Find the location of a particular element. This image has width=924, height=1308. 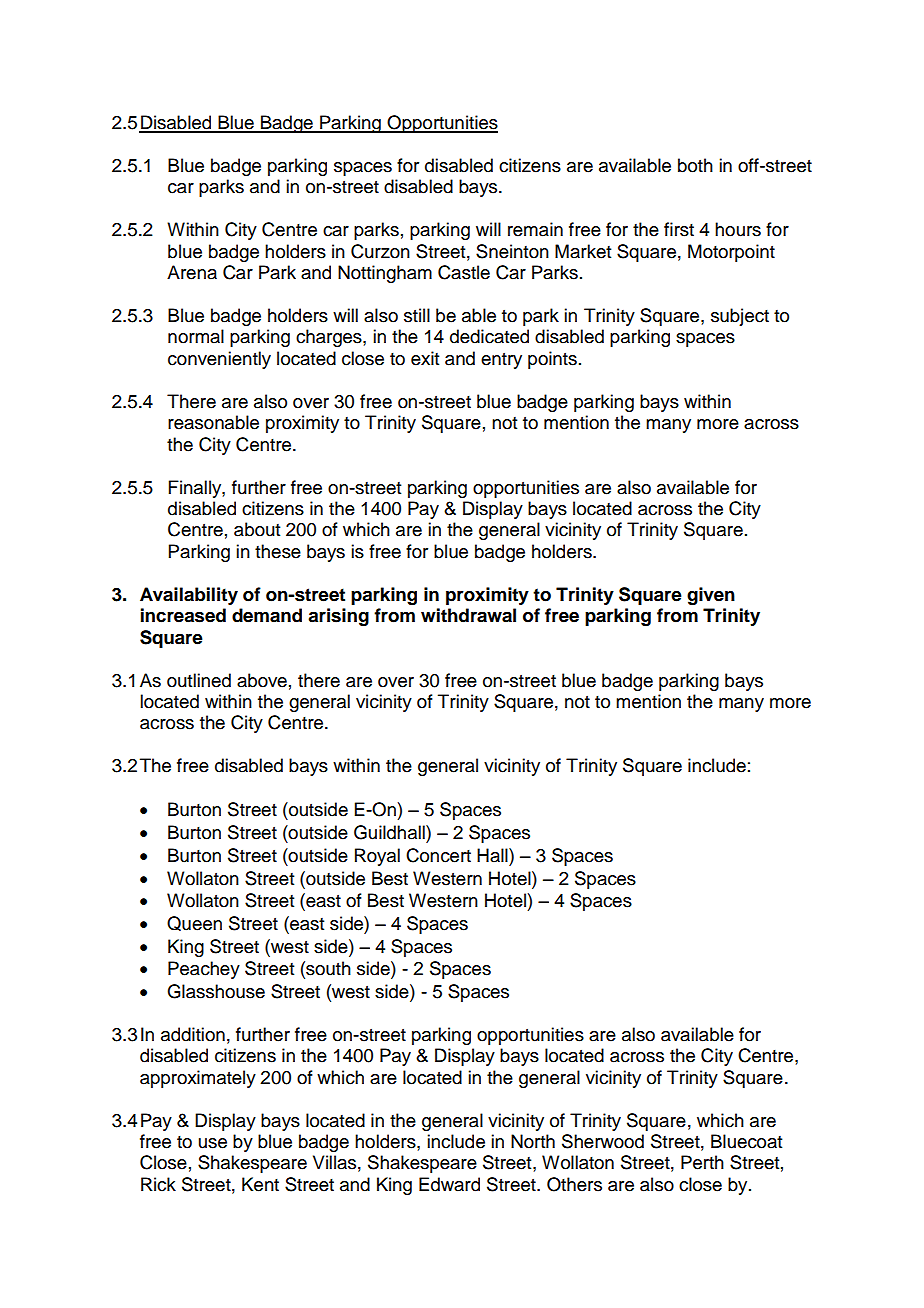

Edward is located at coordinates (449, 1184).
